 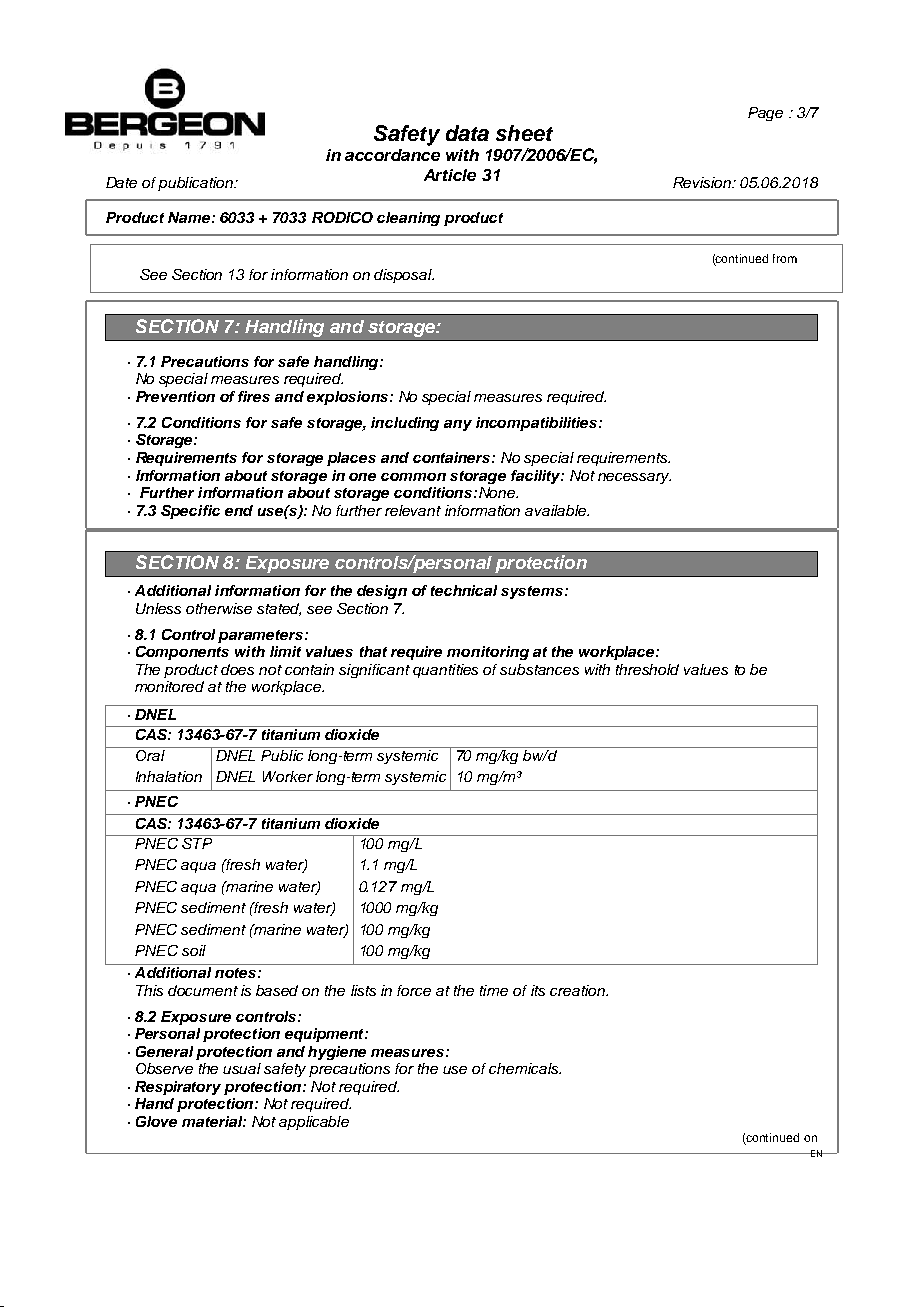 I want to click on creation, so click(x=578, y=990).
